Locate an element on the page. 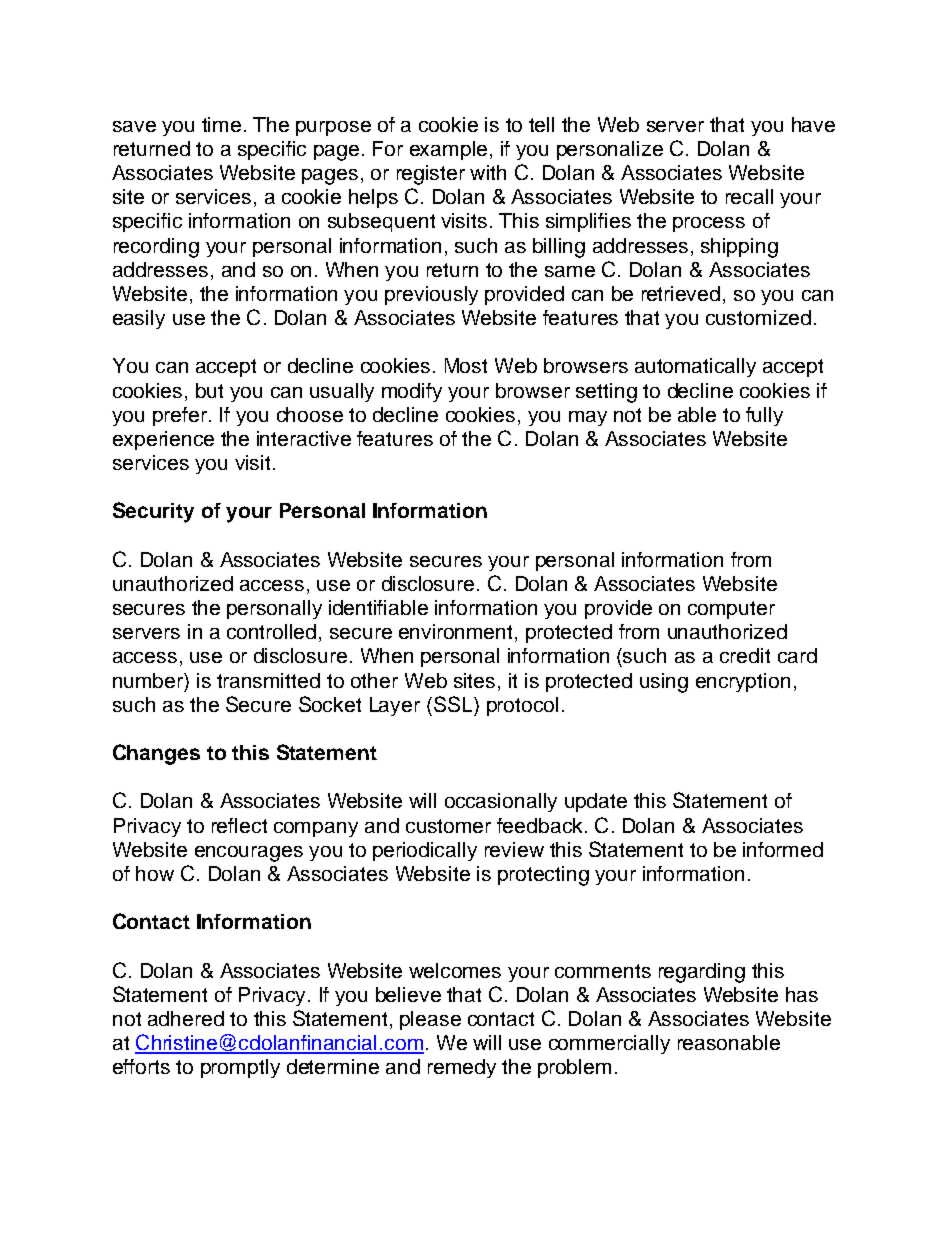 The width and height of the image is (952, 1233). Security is located at coordinates (153, 512).
